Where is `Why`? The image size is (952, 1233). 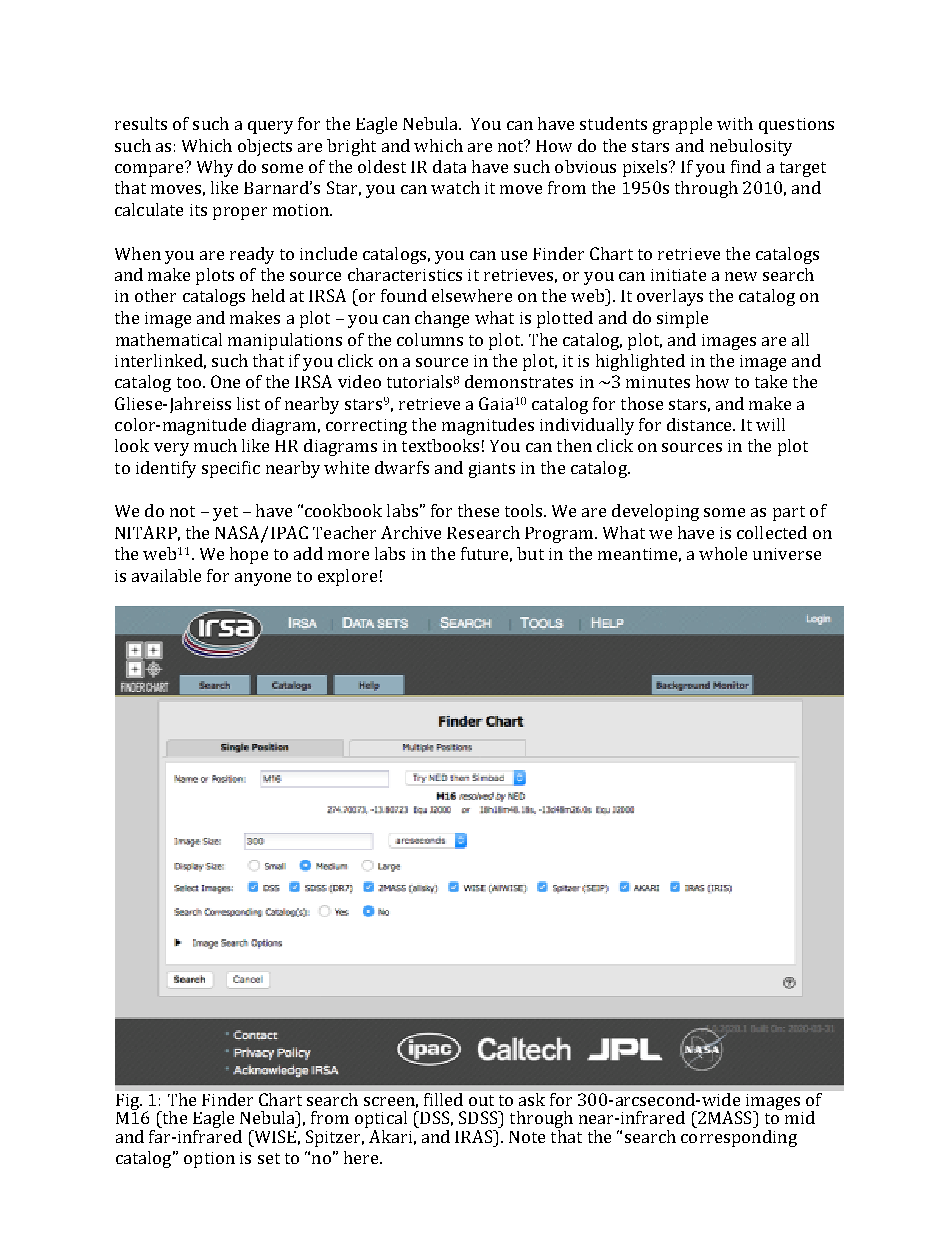
Why is located at coordinates (215, 168).
